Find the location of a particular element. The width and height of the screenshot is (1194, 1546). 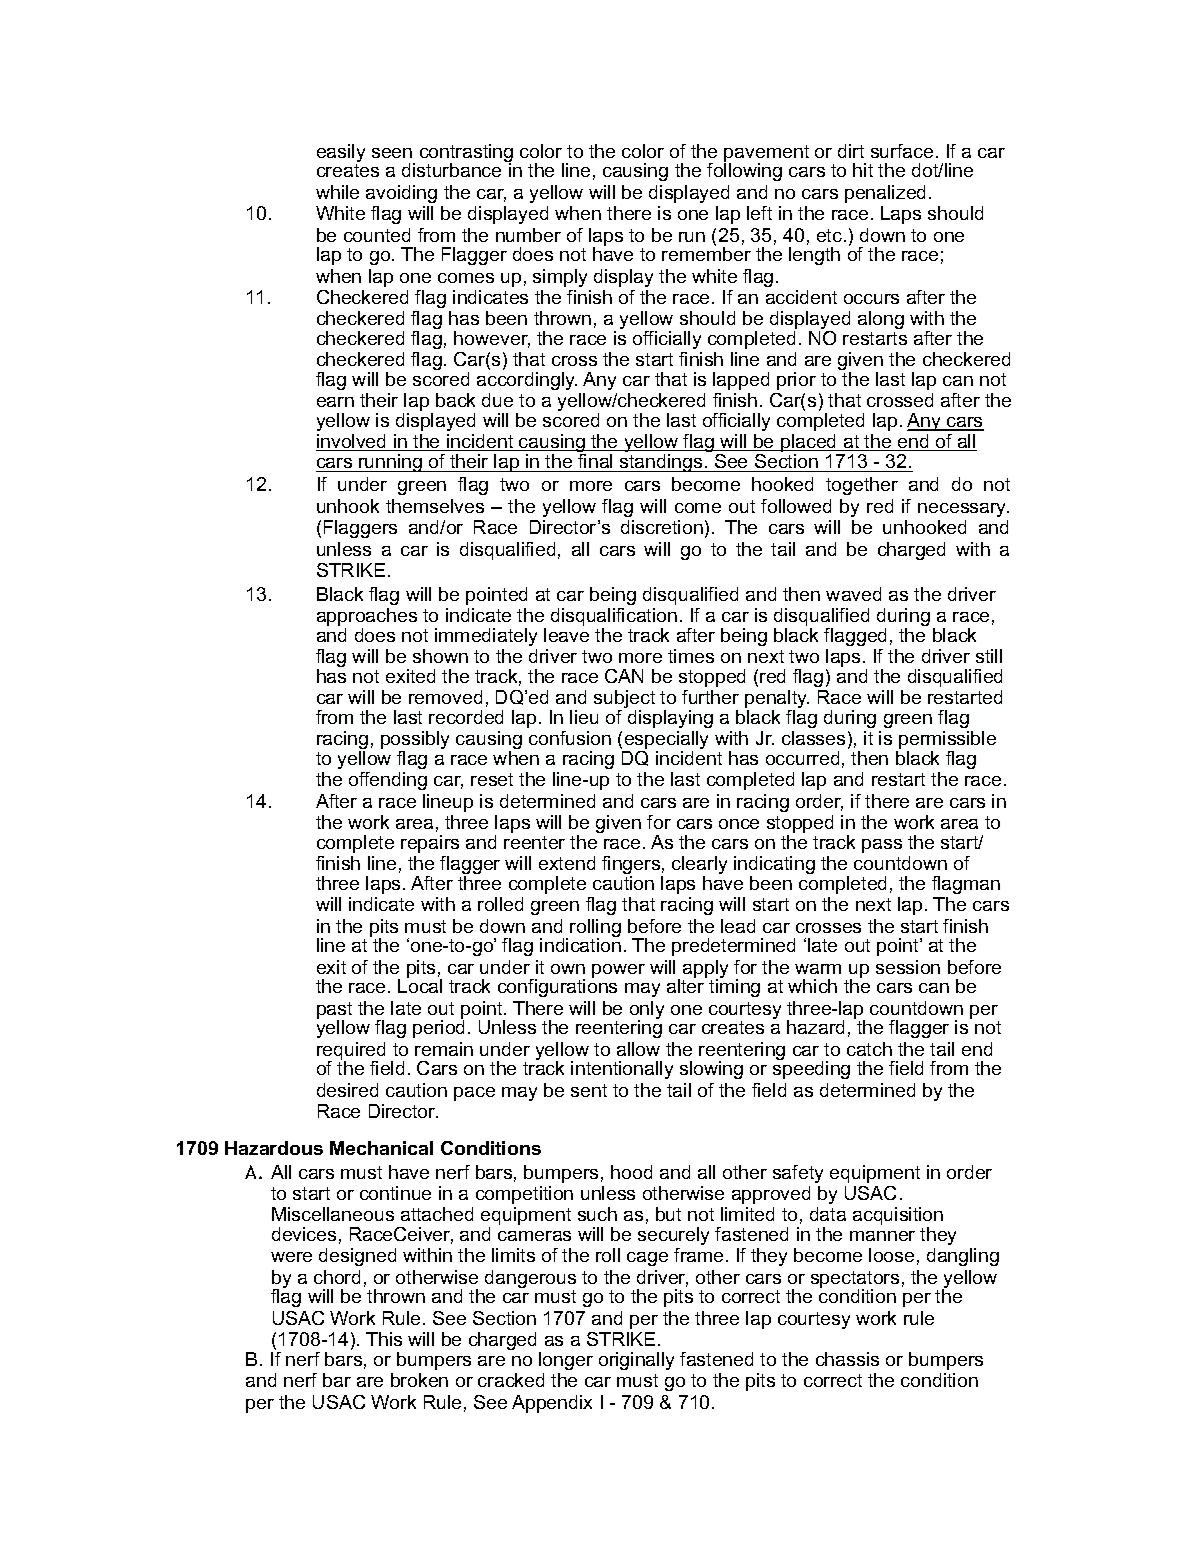

together is located at coordinates (862, 486).
